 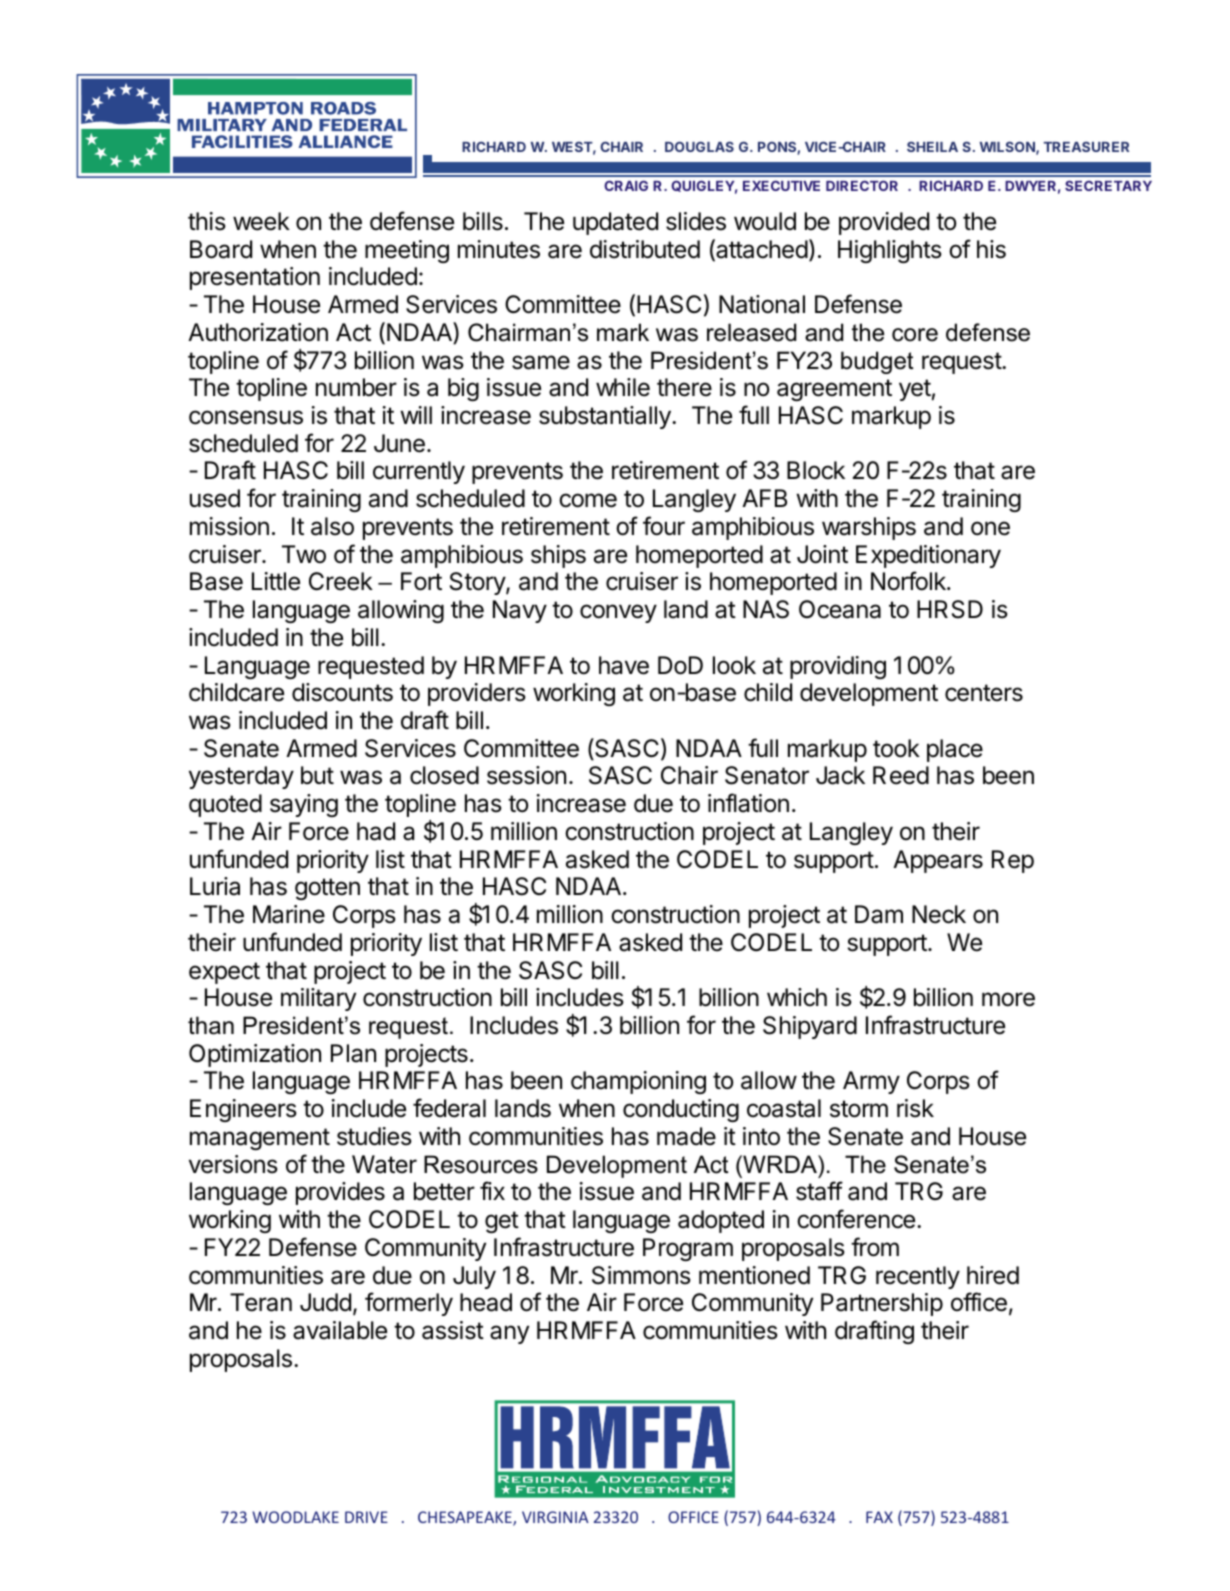 What do you see at coordinates (366, 1517) in the screenshot?
I see `DRIVE` at bounding box center [366, 1517].
